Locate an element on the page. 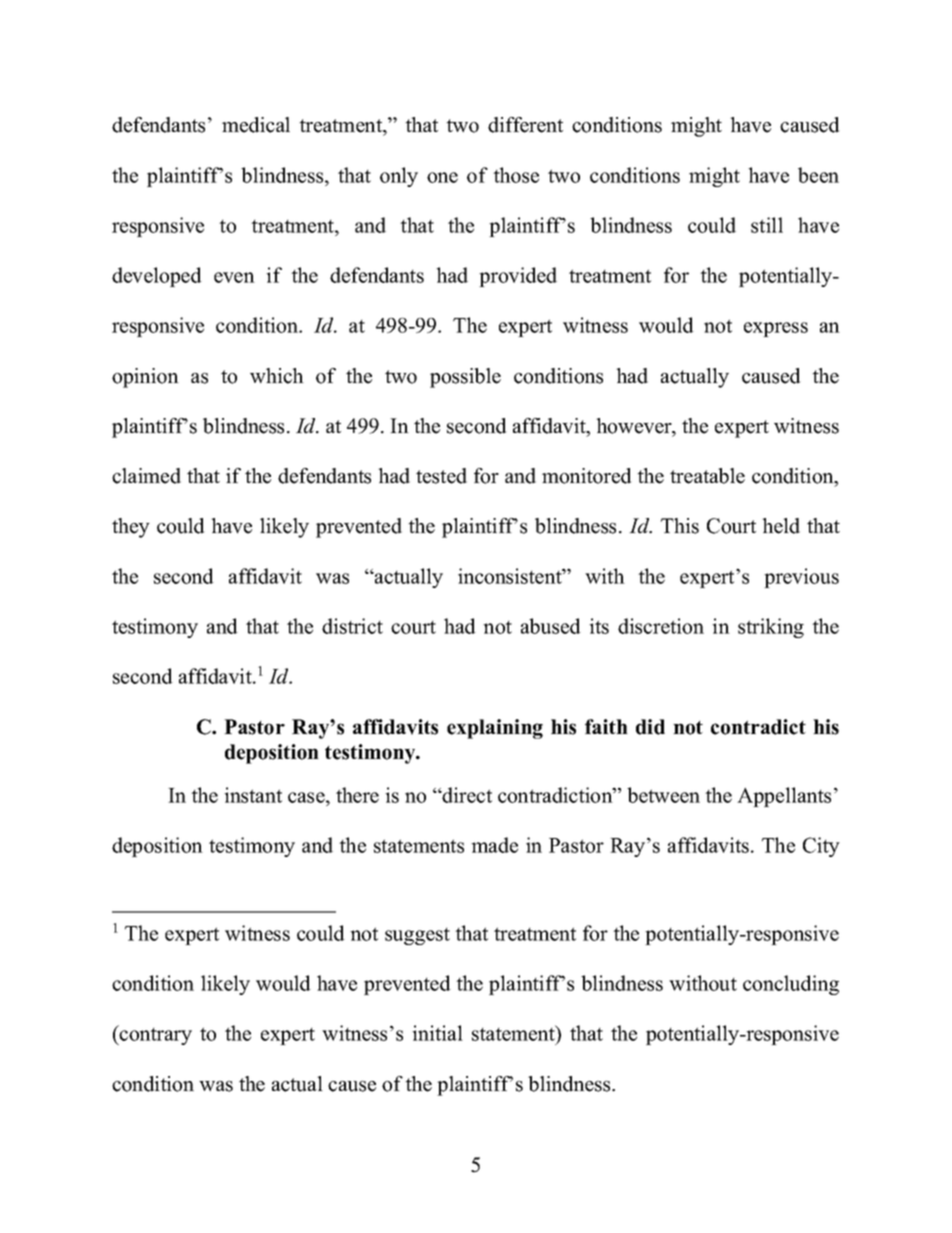 Image resolution: width=952 pixels, height=1233 pixels. contrary is located at coordinates (155, 1035).
